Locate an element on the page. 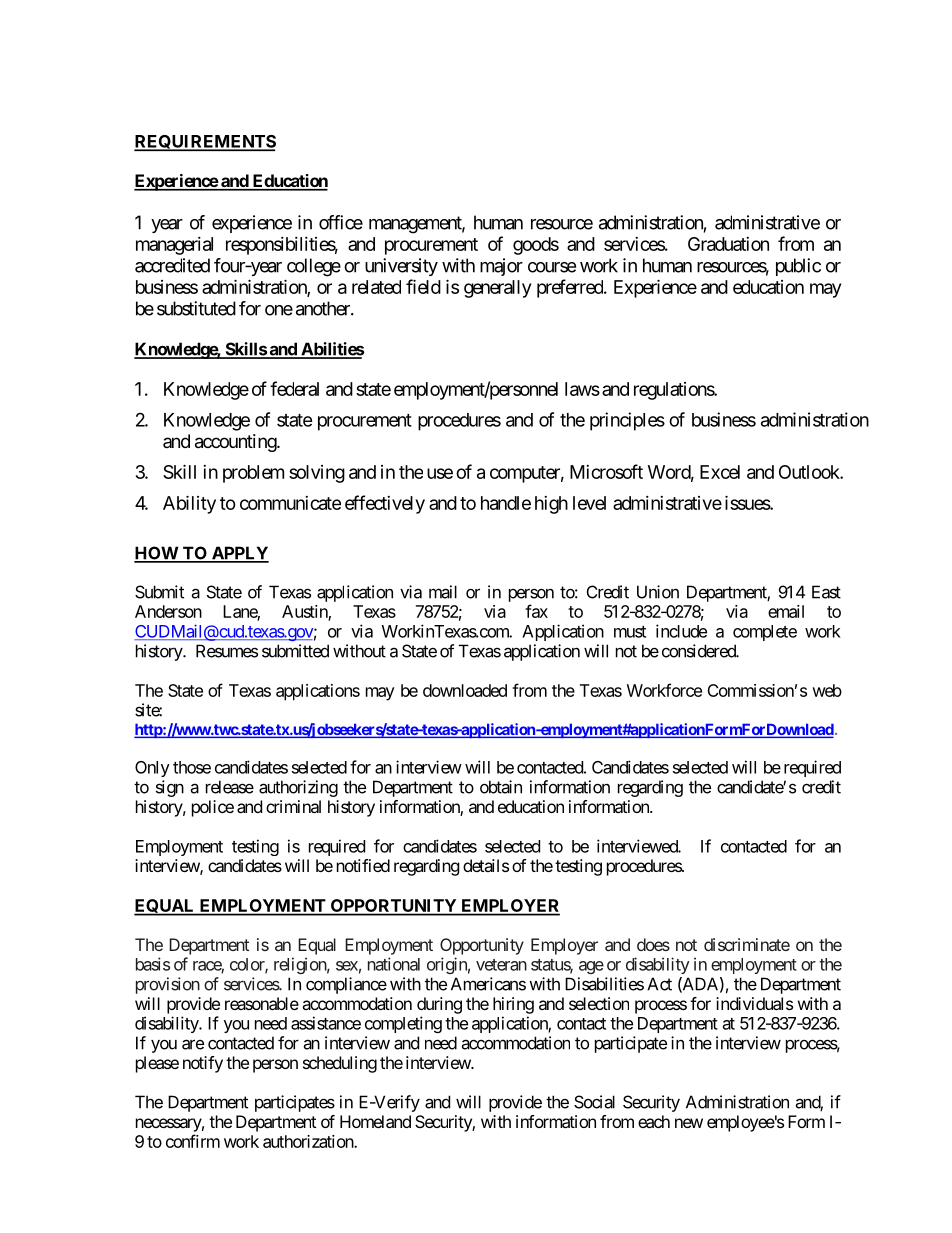 The image size is (952, 1233). confirm is located at coordinates (193, 1141).
